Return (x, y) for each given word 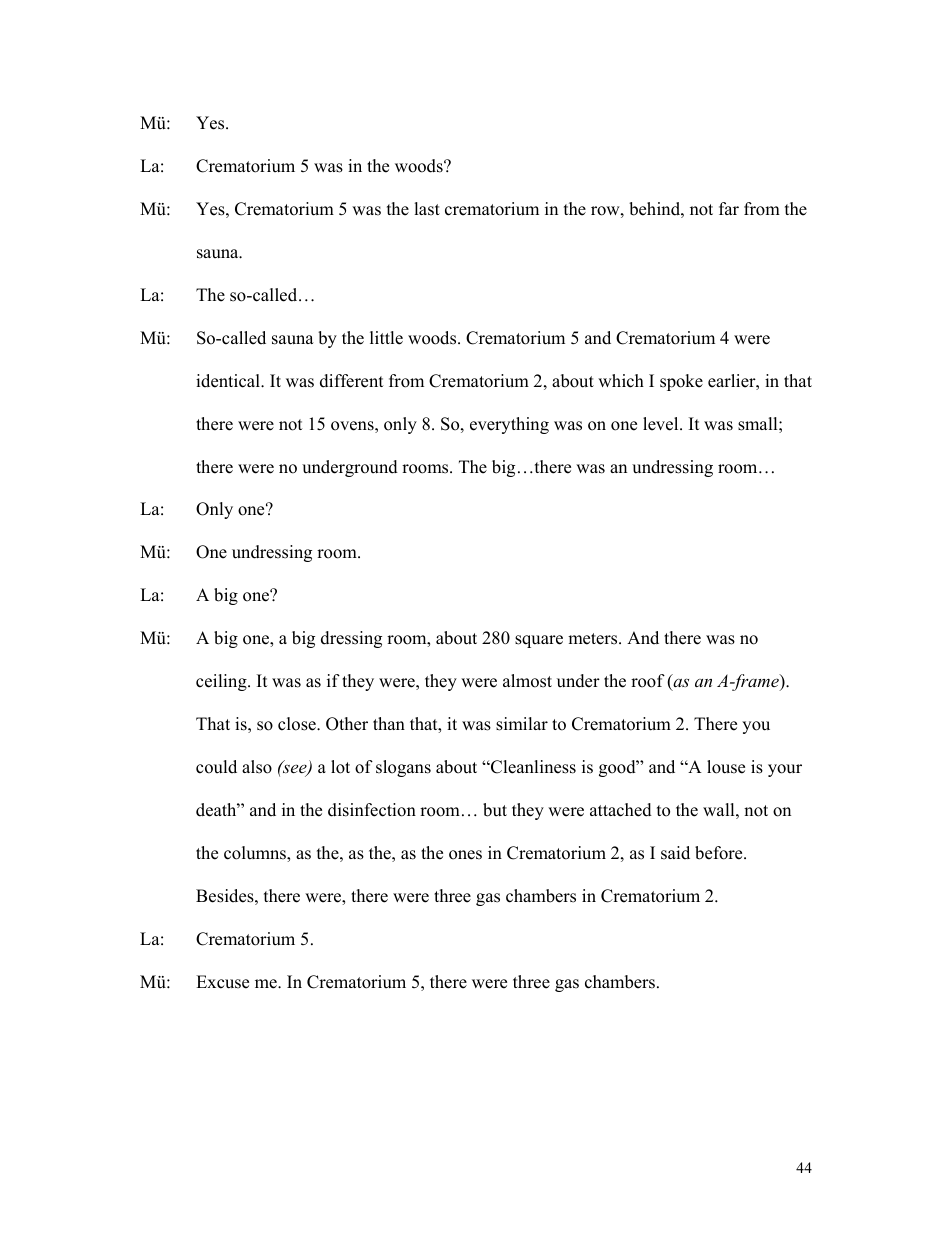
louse (726, 767)
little (386, 338)
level (662, 424)
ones (465, 855)
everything (509, 425)
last (427, 209)
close (298, 724)
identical (229, 381)
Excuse (222, 982)
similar (522, 724)
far (729, 208)
